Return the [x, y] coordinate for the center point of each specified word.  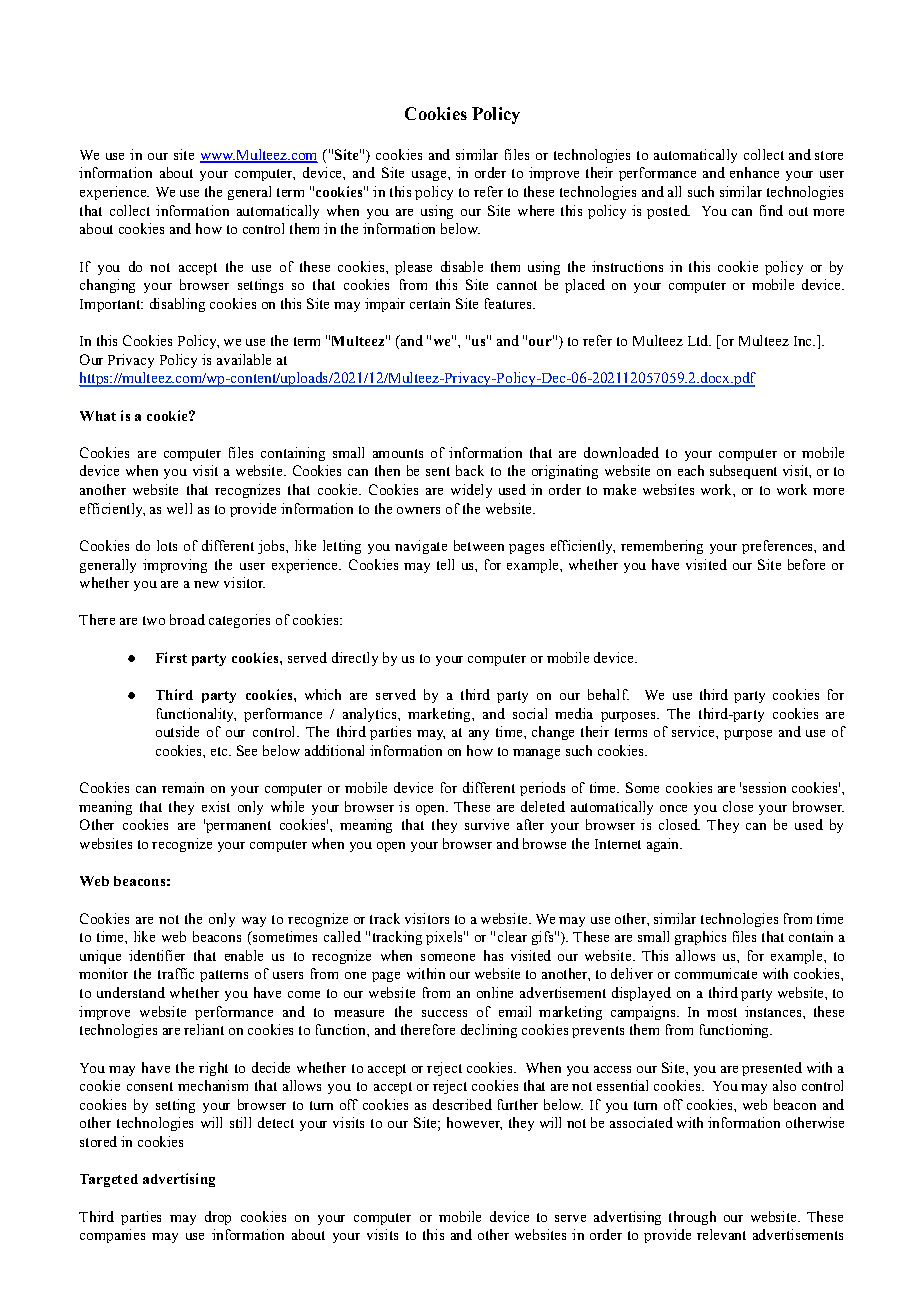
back [470, 470]
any [479, 735]
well [179, 508]
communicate [716, 973]
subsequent [743, 472]
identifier [157, 955]
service [694, 731]
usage [430, 176]
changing [107, 286]
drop [218, 1218]
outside [177, 731]
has [493, 955]
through [692, 1218]
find [771, 210]
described [462, 1104]
